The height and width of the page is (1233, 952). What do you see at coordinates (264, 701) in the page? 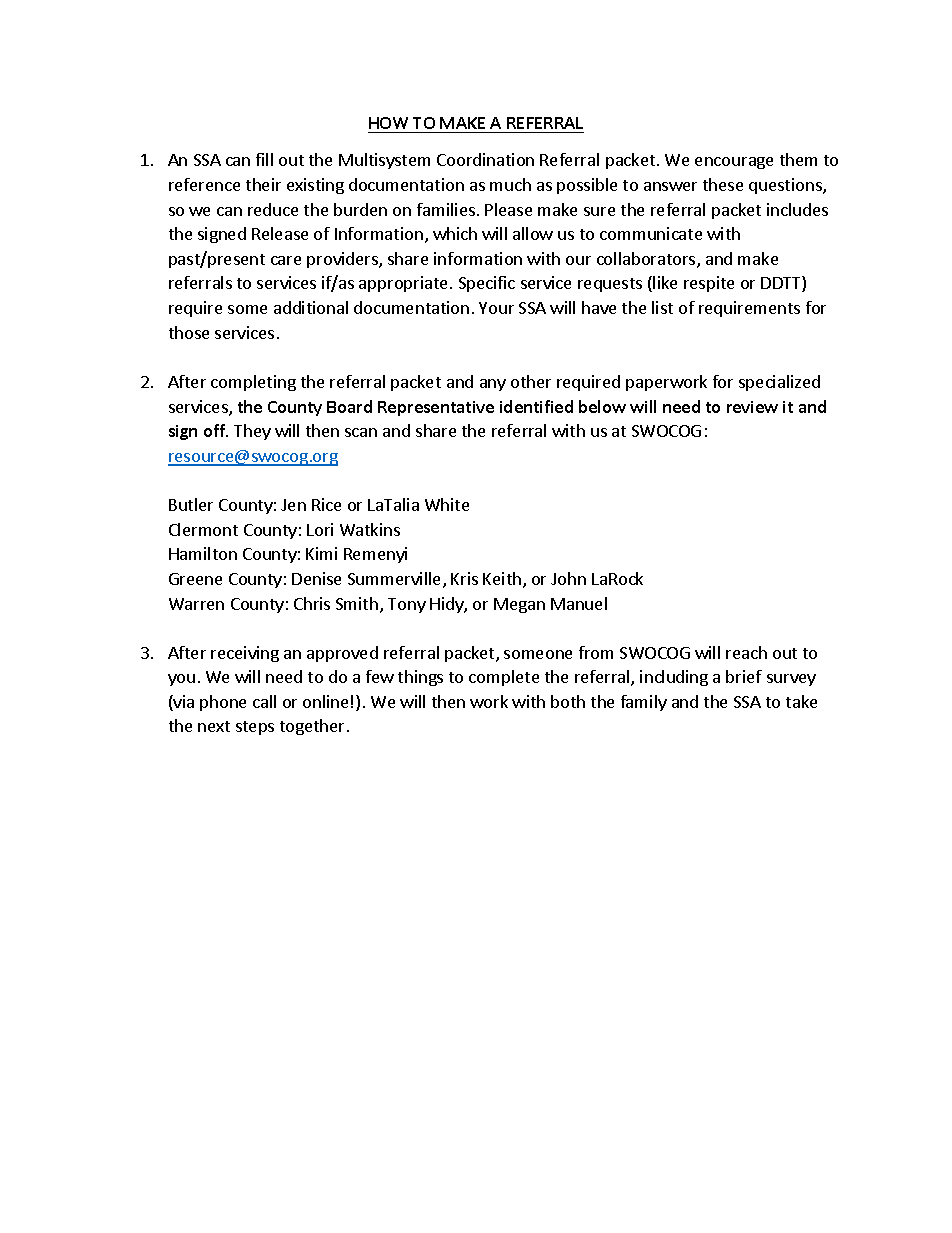
I see `call` at bounding box center [264, 701].
